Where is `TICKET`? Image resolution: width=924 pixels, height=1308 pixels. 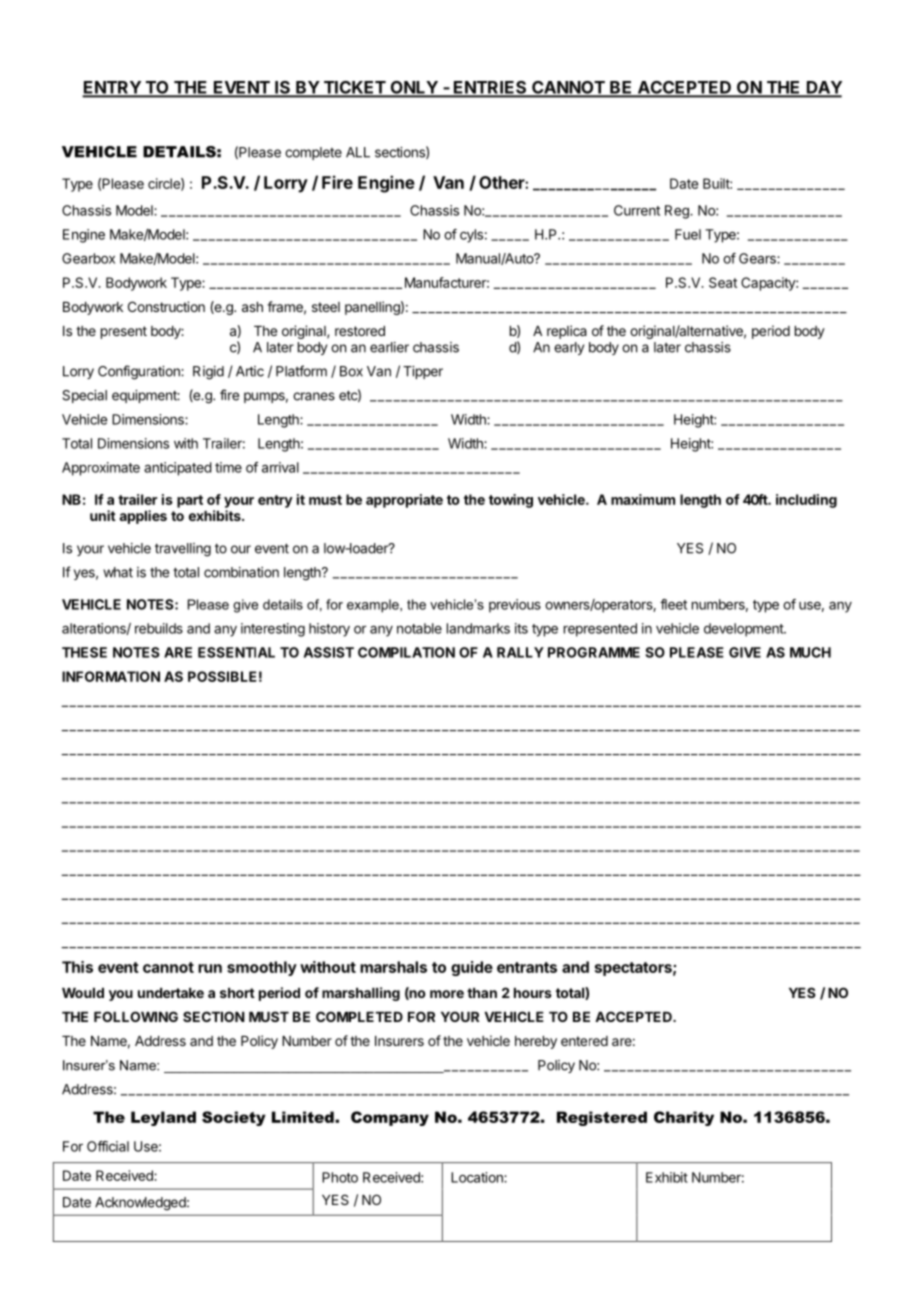 TICKET is located at coordinates (354, 88).
